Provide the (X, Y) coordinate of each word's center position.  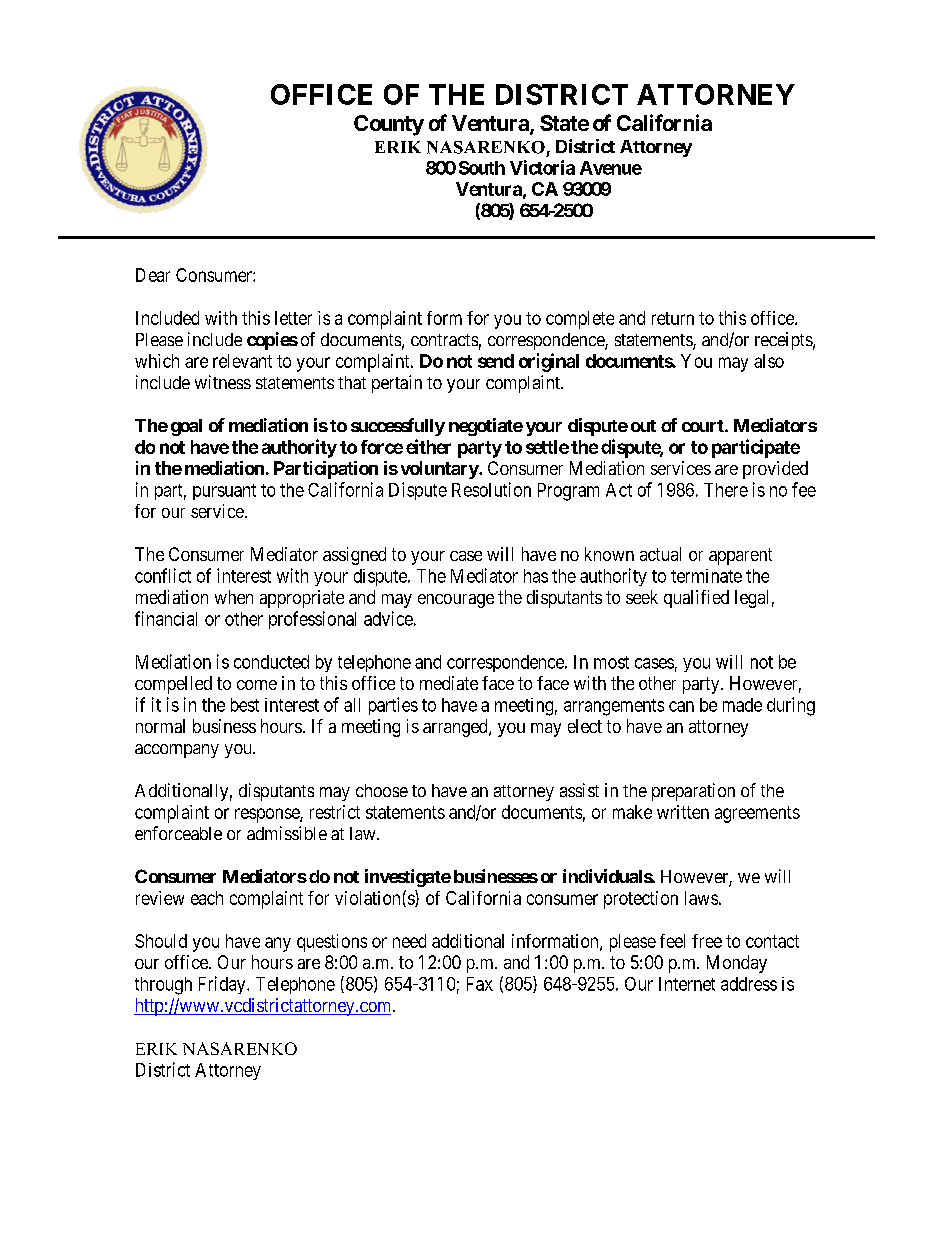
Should (161, 941)
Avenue (611, 168)
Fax (480, 984)
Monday (737, 964)
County (389, 125)
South (482, 168)
